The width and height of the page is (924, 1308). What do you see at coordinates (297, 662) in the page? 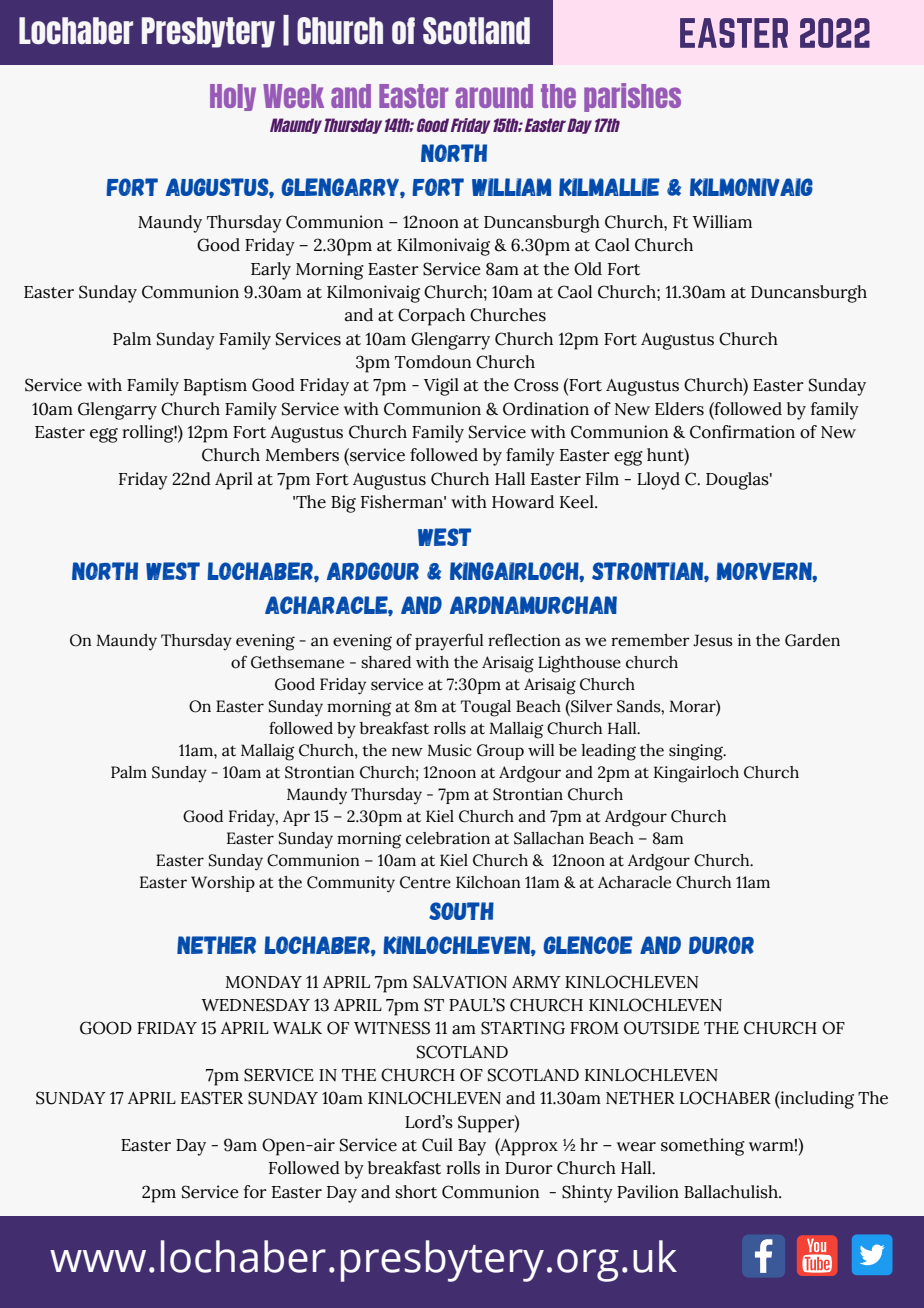
I see `Gethsemane` at bounding box center [297, 662].
